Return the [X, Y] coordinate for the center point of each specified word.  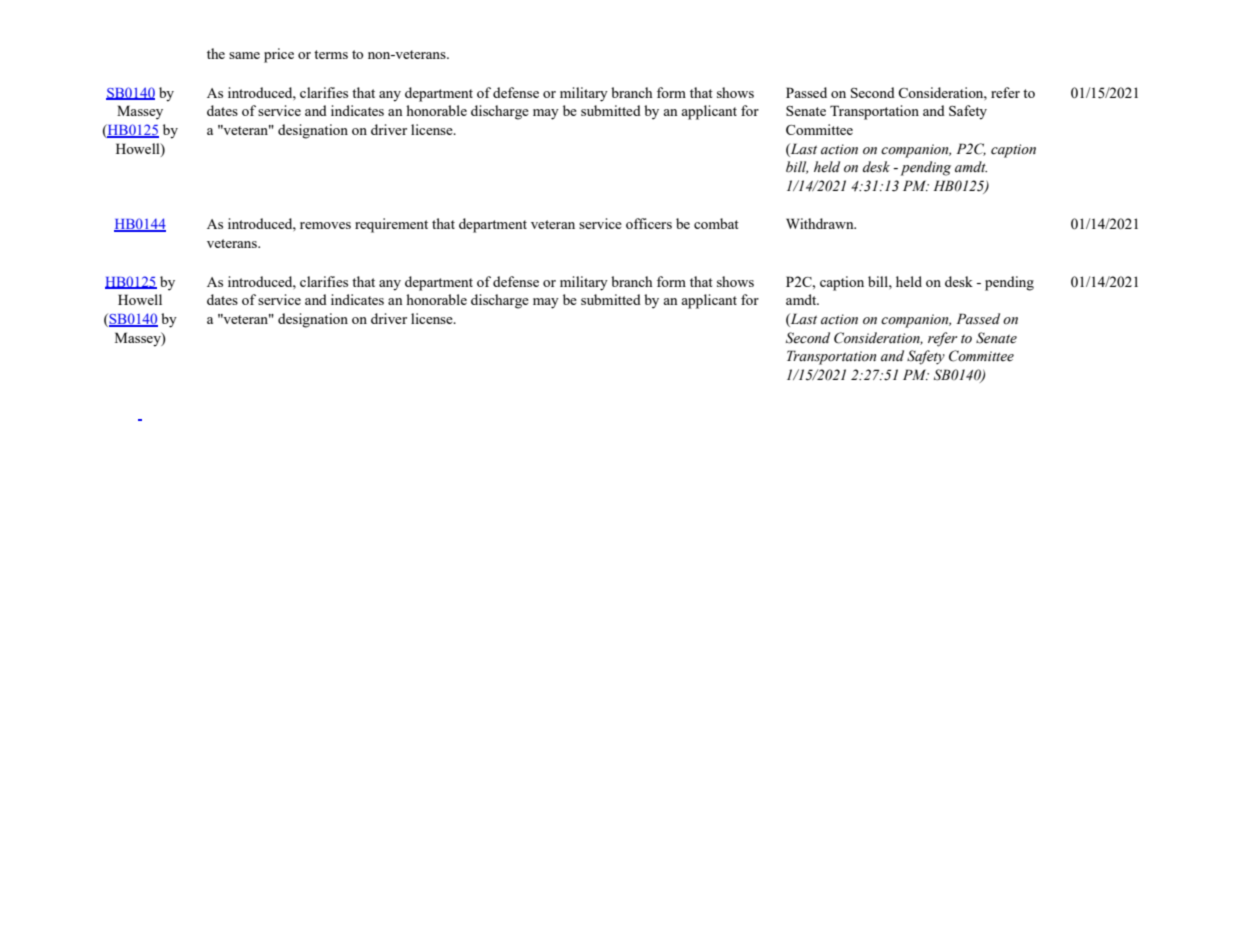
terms [331, 54]
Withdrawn [821, 223]
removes [325, 225]
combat [716, 223]
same [244, 55]
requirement [391, 225]
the [216, 53]
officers [649, 223]
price [279, 55]
